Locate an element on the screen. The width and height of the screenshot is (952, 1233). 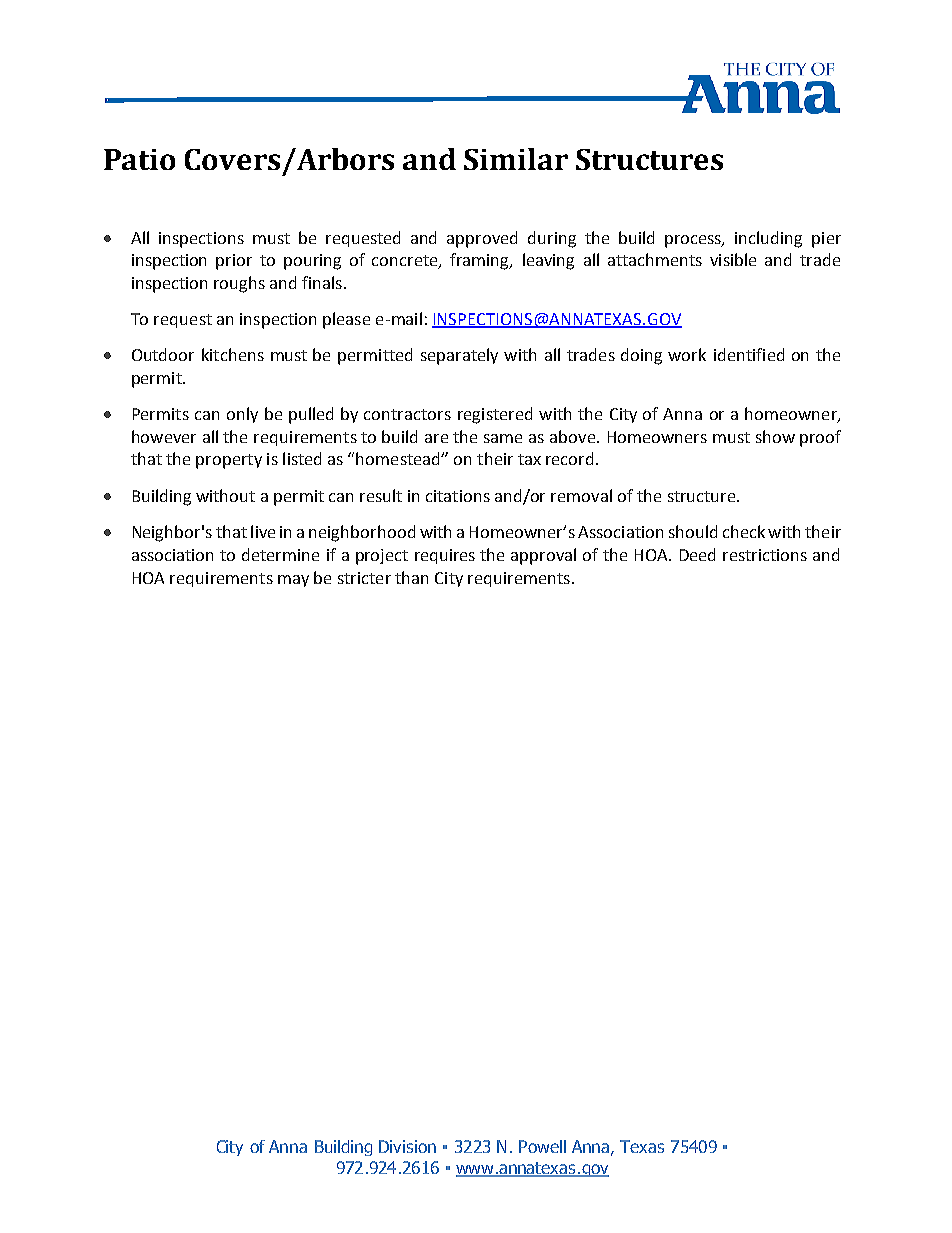
may is located at coordinates (293, 581).
